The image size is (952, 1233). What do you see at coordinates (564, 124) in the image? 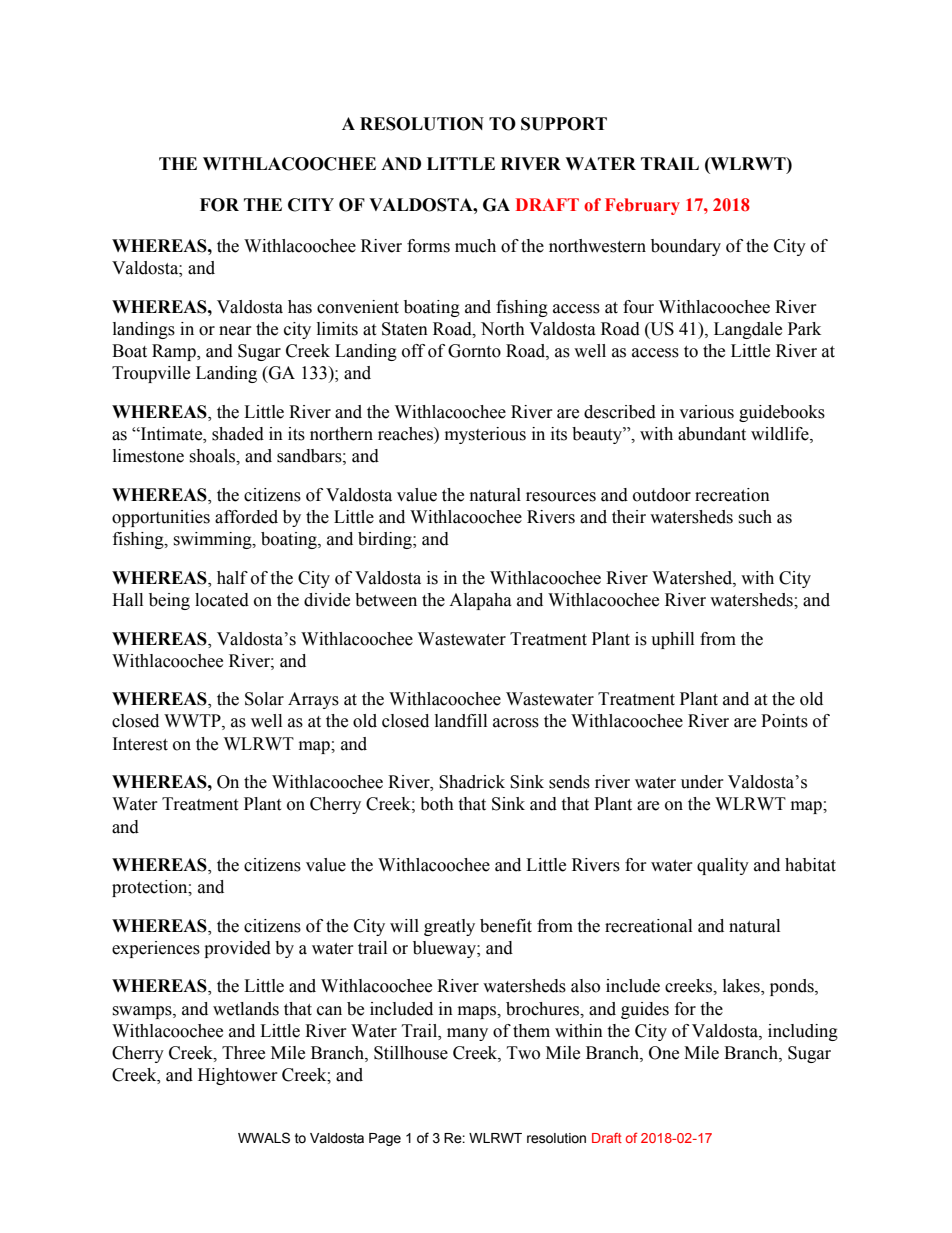
I see `SUPPORT` at bounding box center [564, 124].
